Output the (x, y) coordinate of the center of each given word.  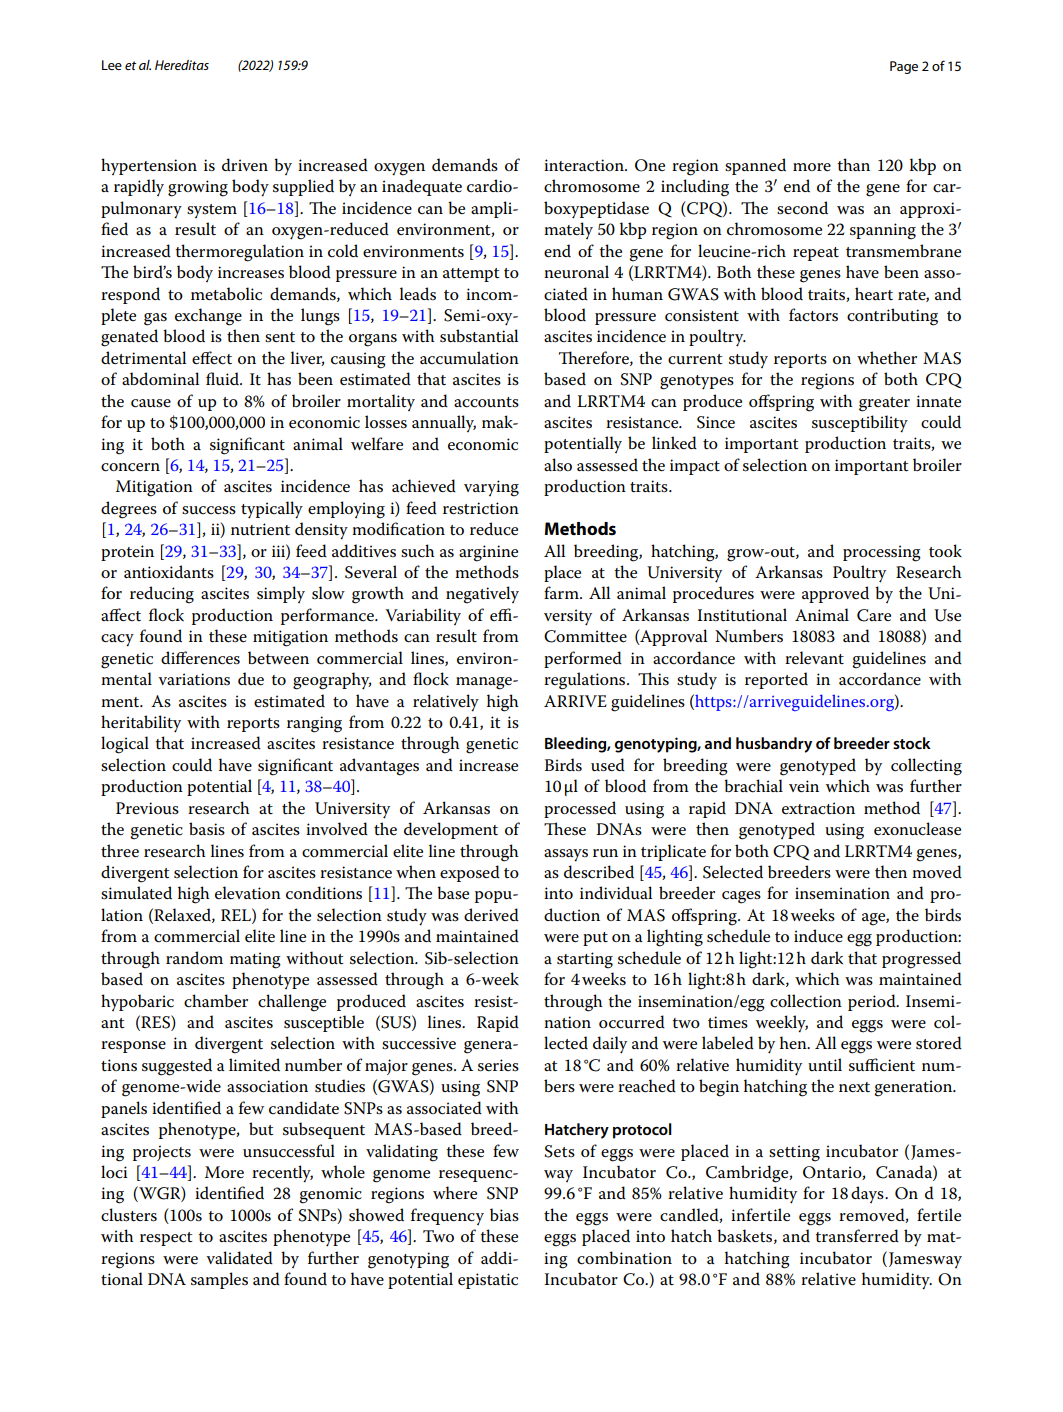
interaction (585, 165)
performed (583, 659)
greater (884, 404)
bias (504, 1215)
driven (245, 164)
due (251, 678)
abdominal (160, 378)
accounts (486, 402)
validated (239, 1257)
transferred (857, 1236)
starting (585, 960)
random (194, 957)
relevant (814, 658)
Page (904, 67)
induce (818, 936)
